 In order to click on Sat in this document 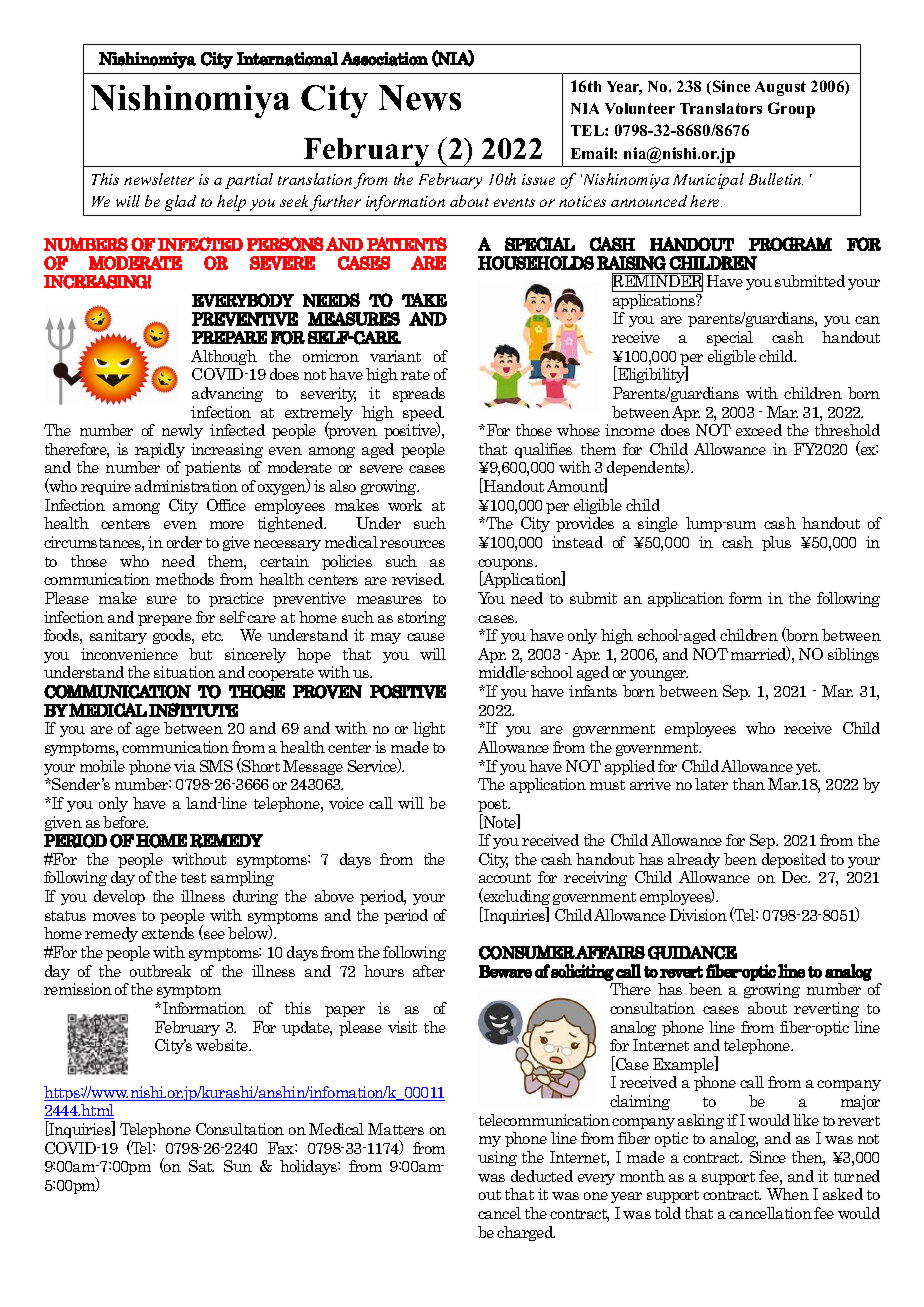, I will do `click(201, 1166)`.
